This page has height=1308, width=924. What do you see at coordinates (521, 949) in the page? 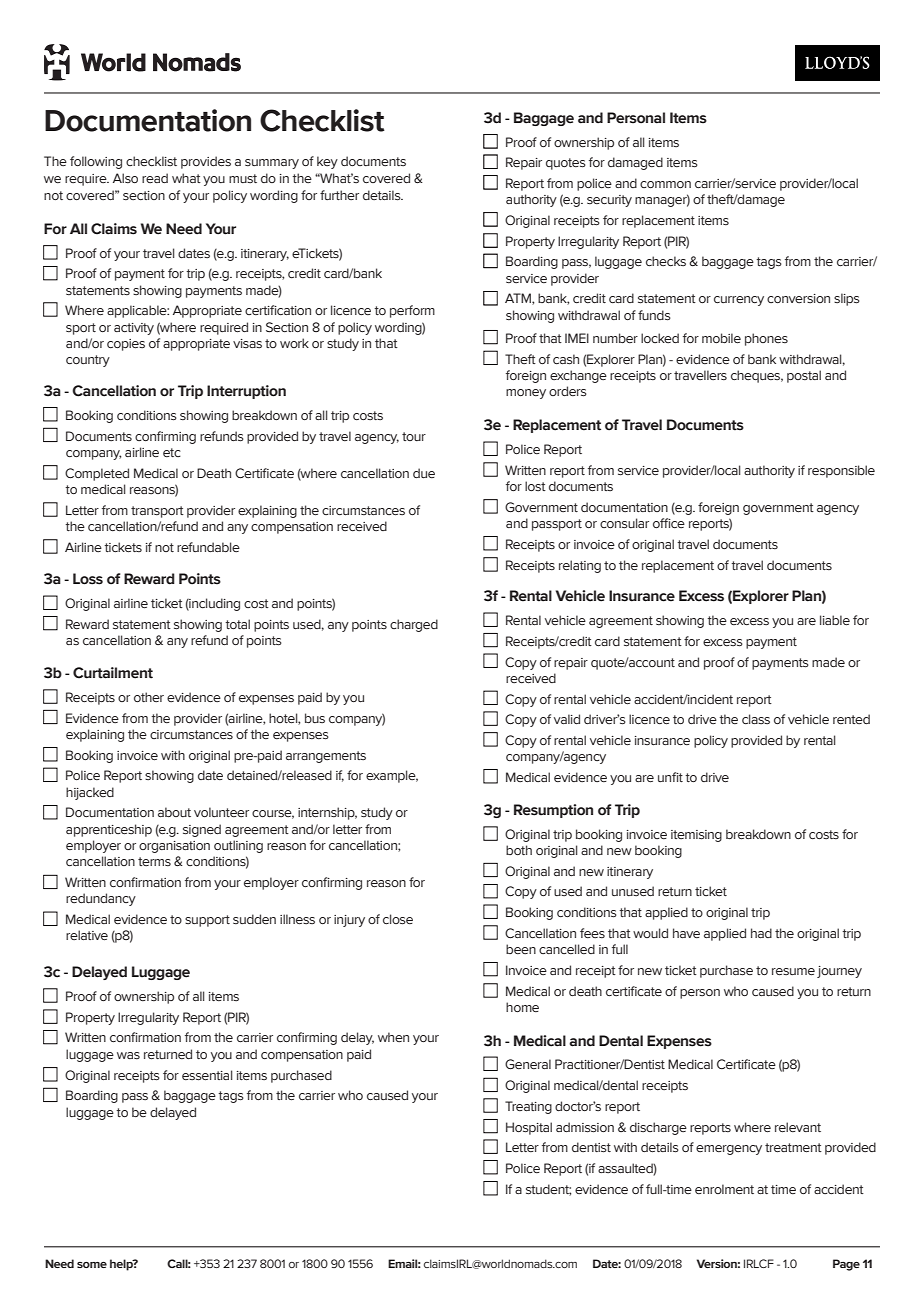
I see `been` at bounding box center [521, 949].
